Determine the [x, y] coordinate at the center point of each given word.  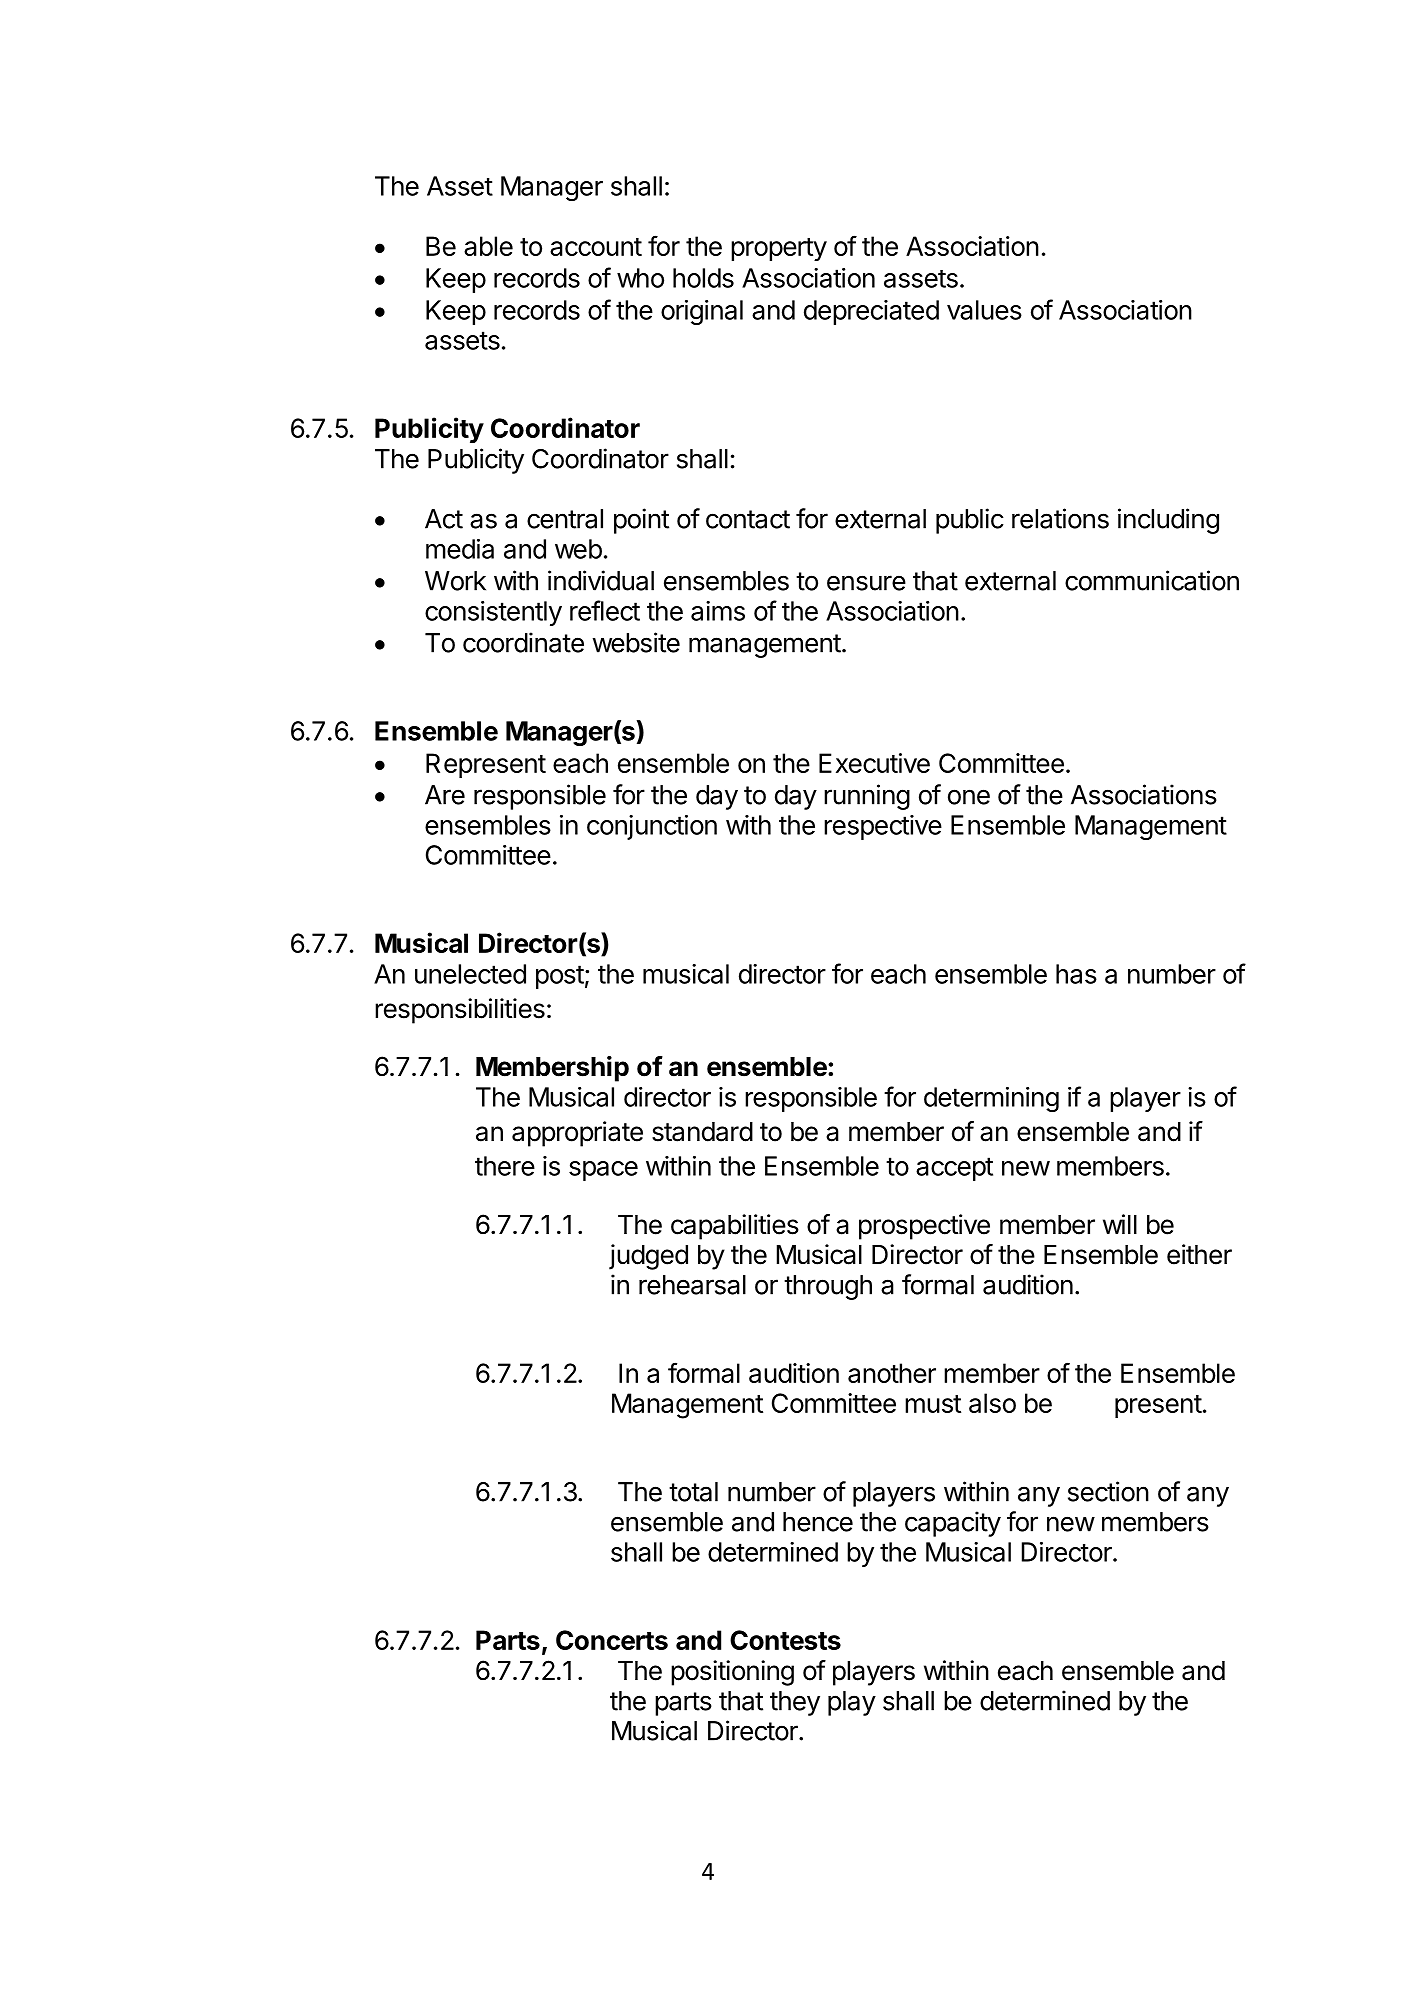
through [828, 1287]
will [1120, 1224]
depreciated [871, 312]
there [505, 1166]
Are [445, 795]
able [488, 246]
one [969, 797]
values [984, 310]
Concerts [612, 1640]
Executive [874, 763]
